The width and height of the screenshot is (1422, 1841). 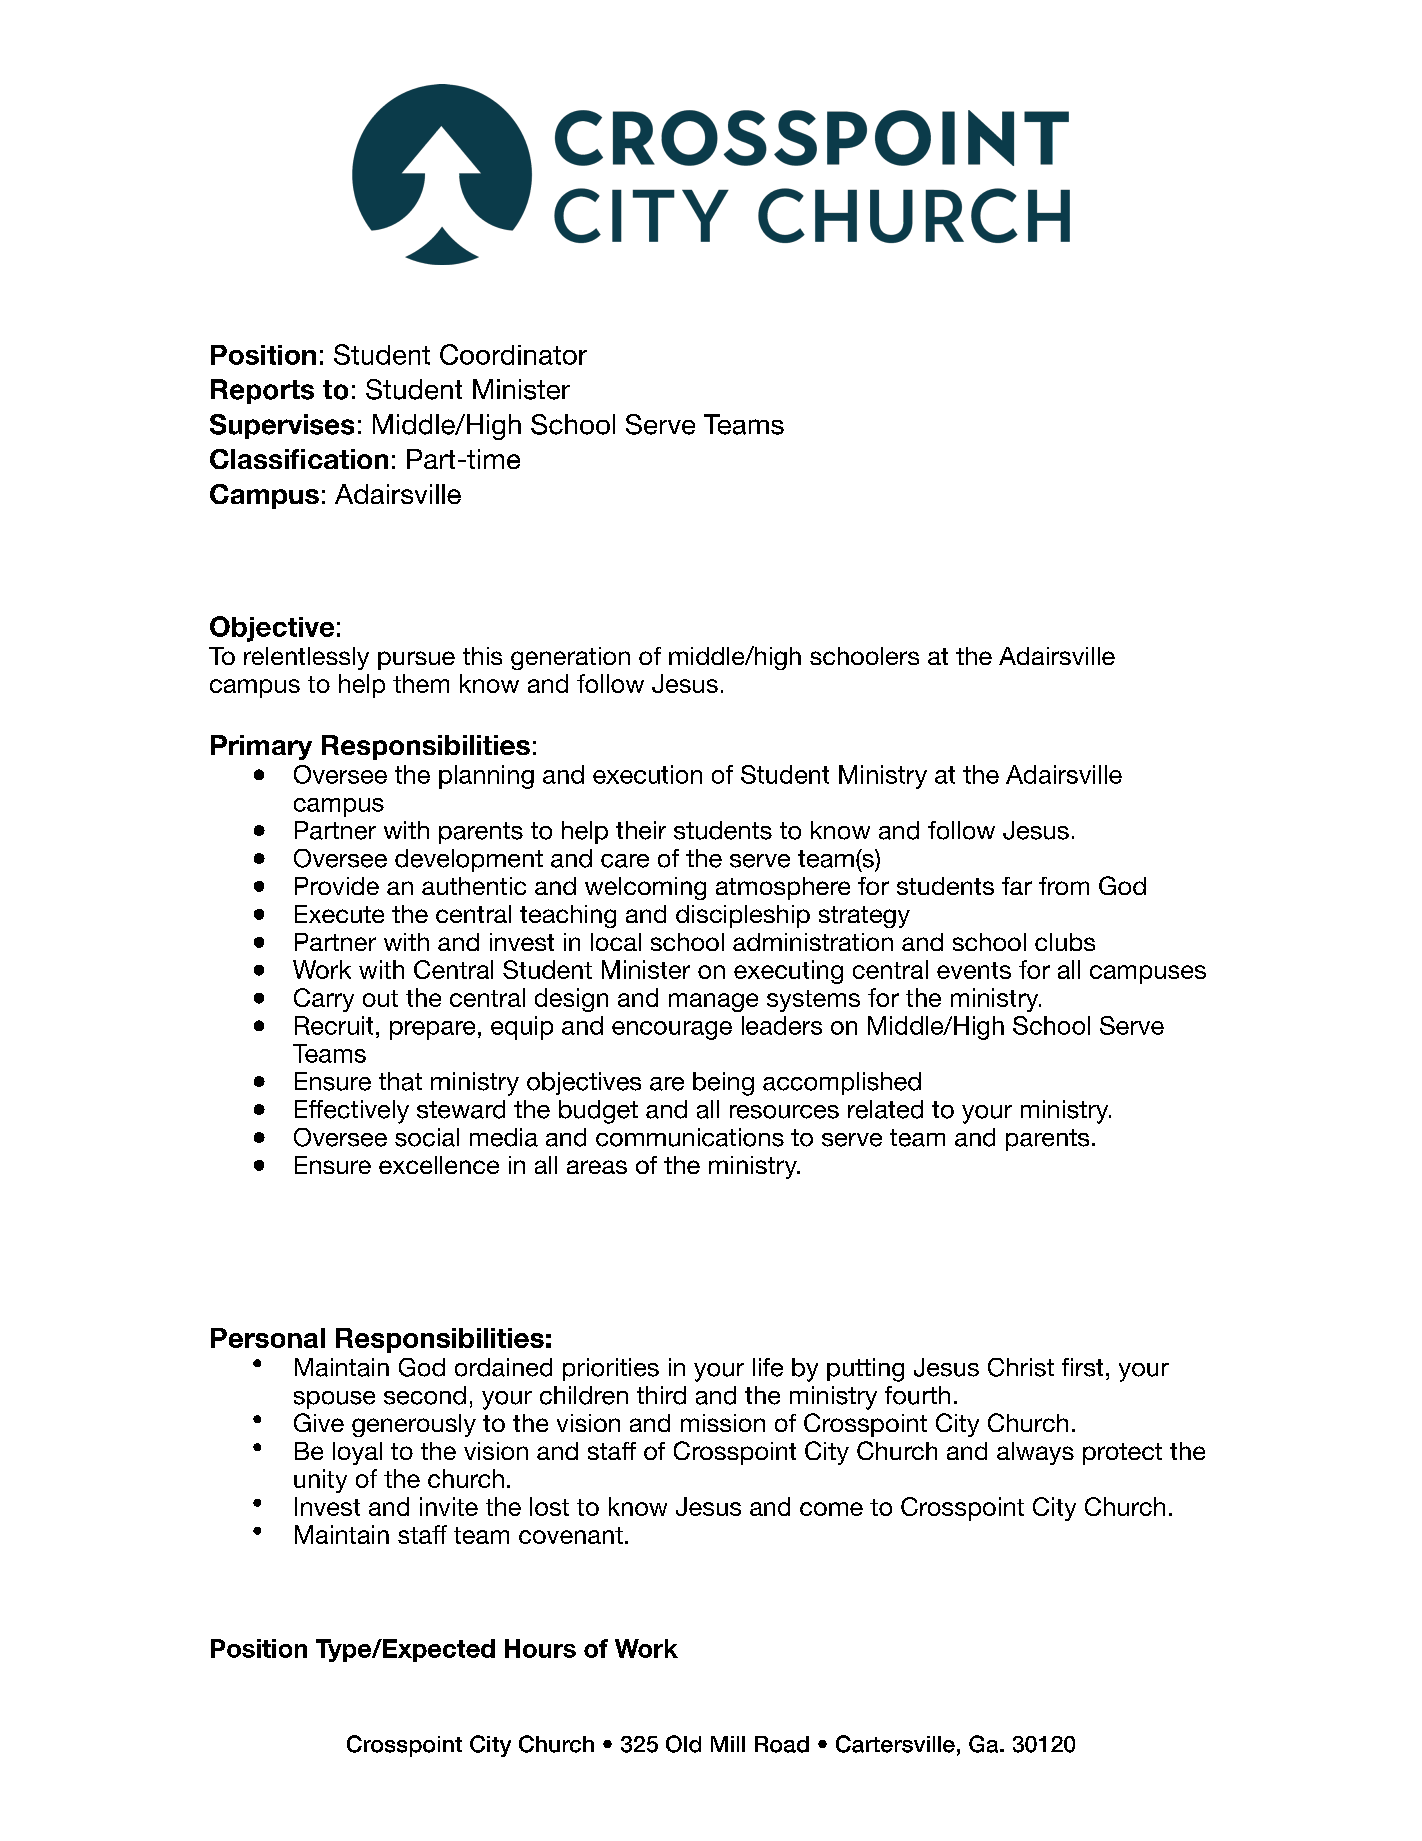 I want to click on them, so click(x=421, y=683).
